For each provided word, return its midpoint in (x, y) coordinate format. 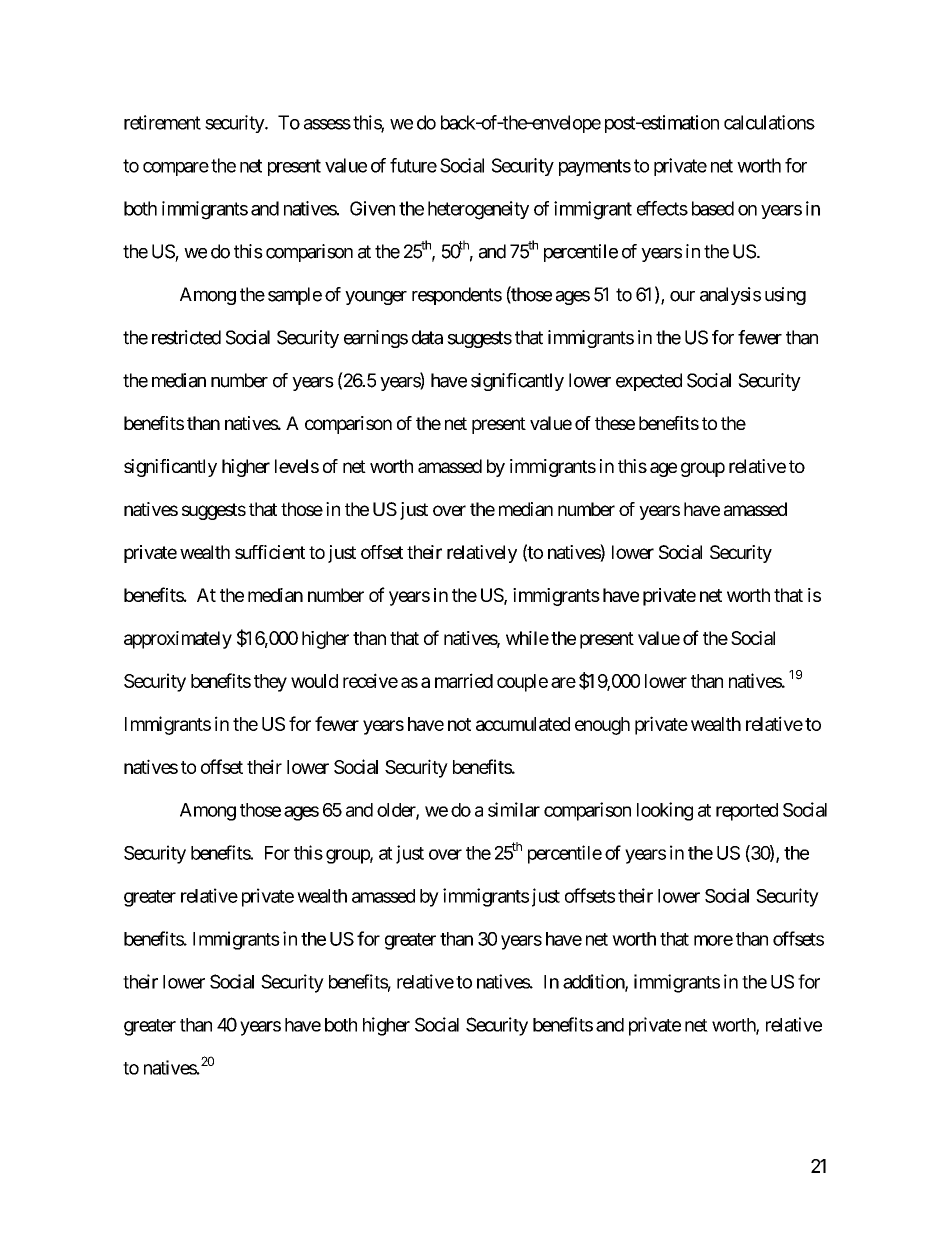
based (713, 208)
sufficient (270, 552)
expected (649, 382)
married (464, 680)
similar (514, 809)
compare (176, 169)
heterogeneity (478, 210)
